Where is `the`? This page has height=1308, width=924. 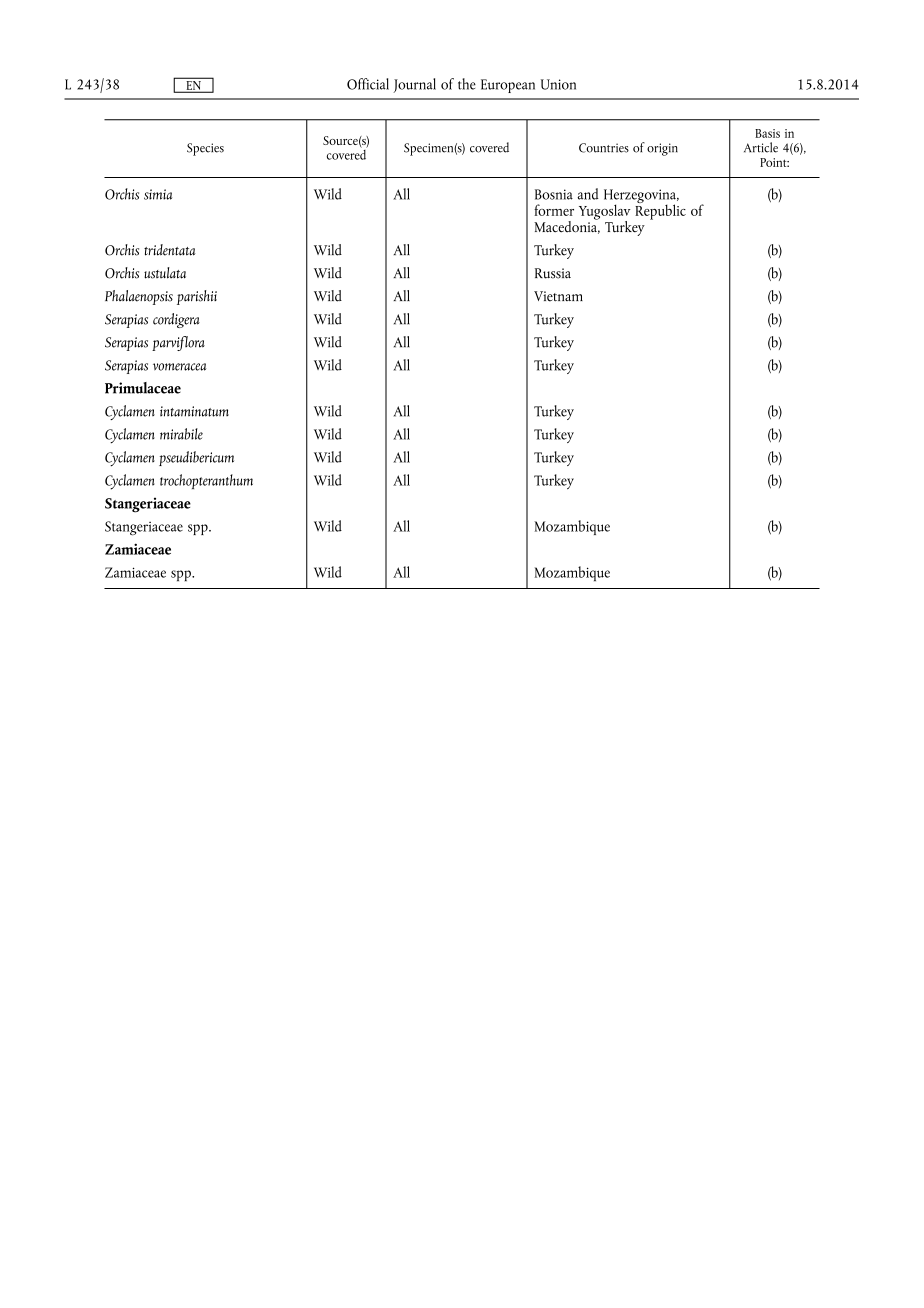 the is located at coordinates (467, 84).
